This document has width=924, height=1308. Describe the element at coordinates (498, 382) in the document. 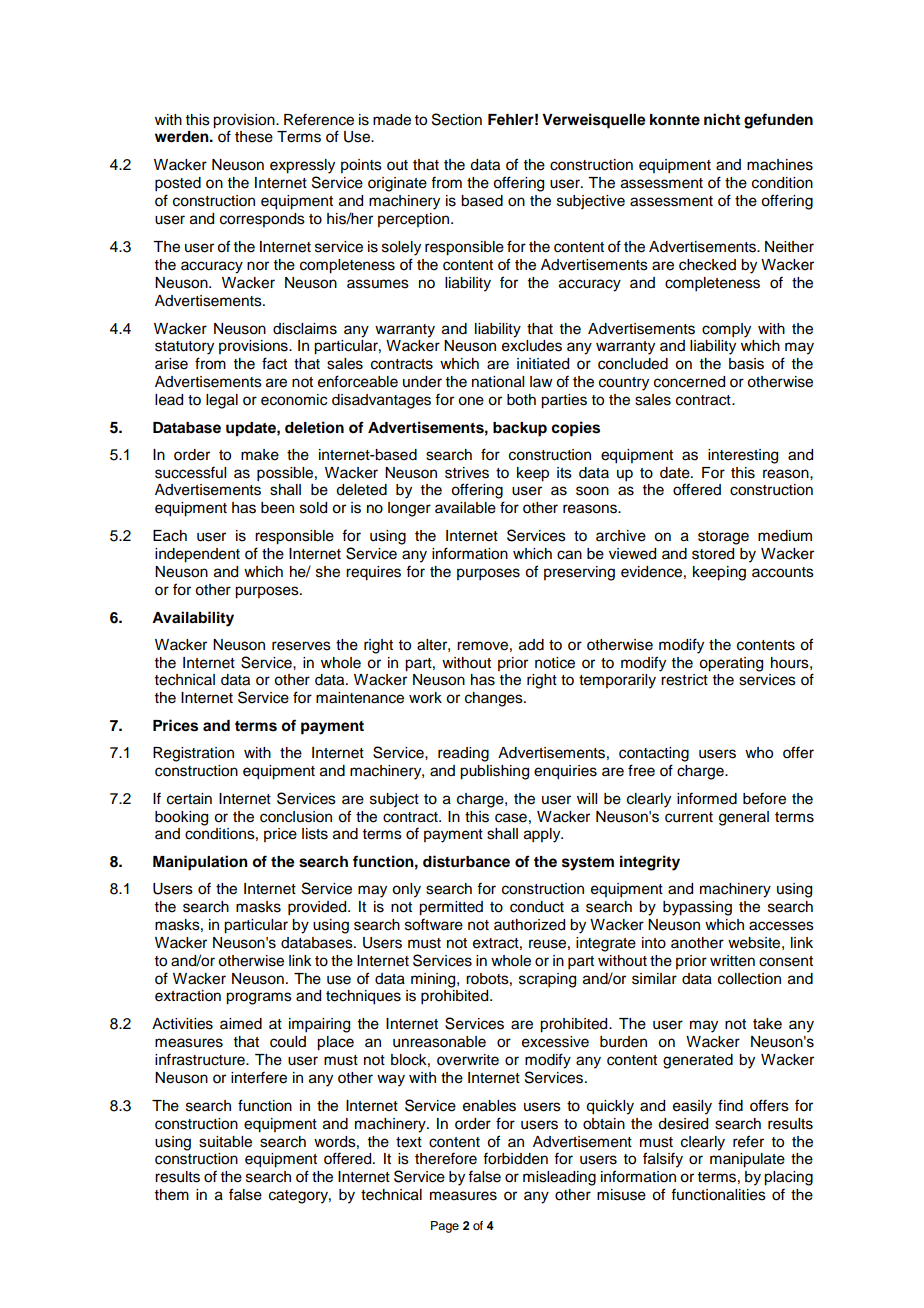

I see `national` at that location.
